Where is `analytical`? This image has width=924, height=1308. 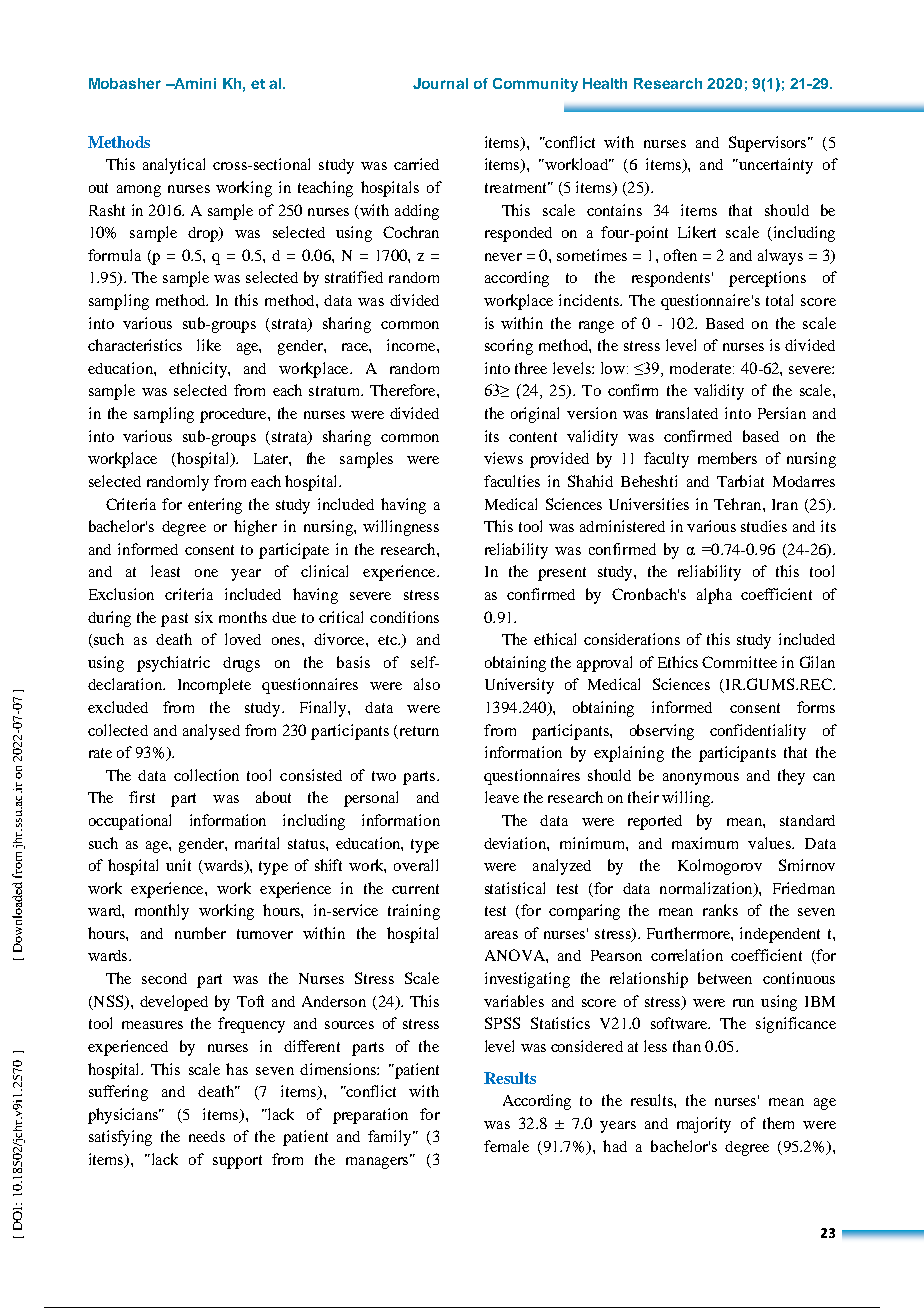
analytical is located at coordinates (174, 166).
